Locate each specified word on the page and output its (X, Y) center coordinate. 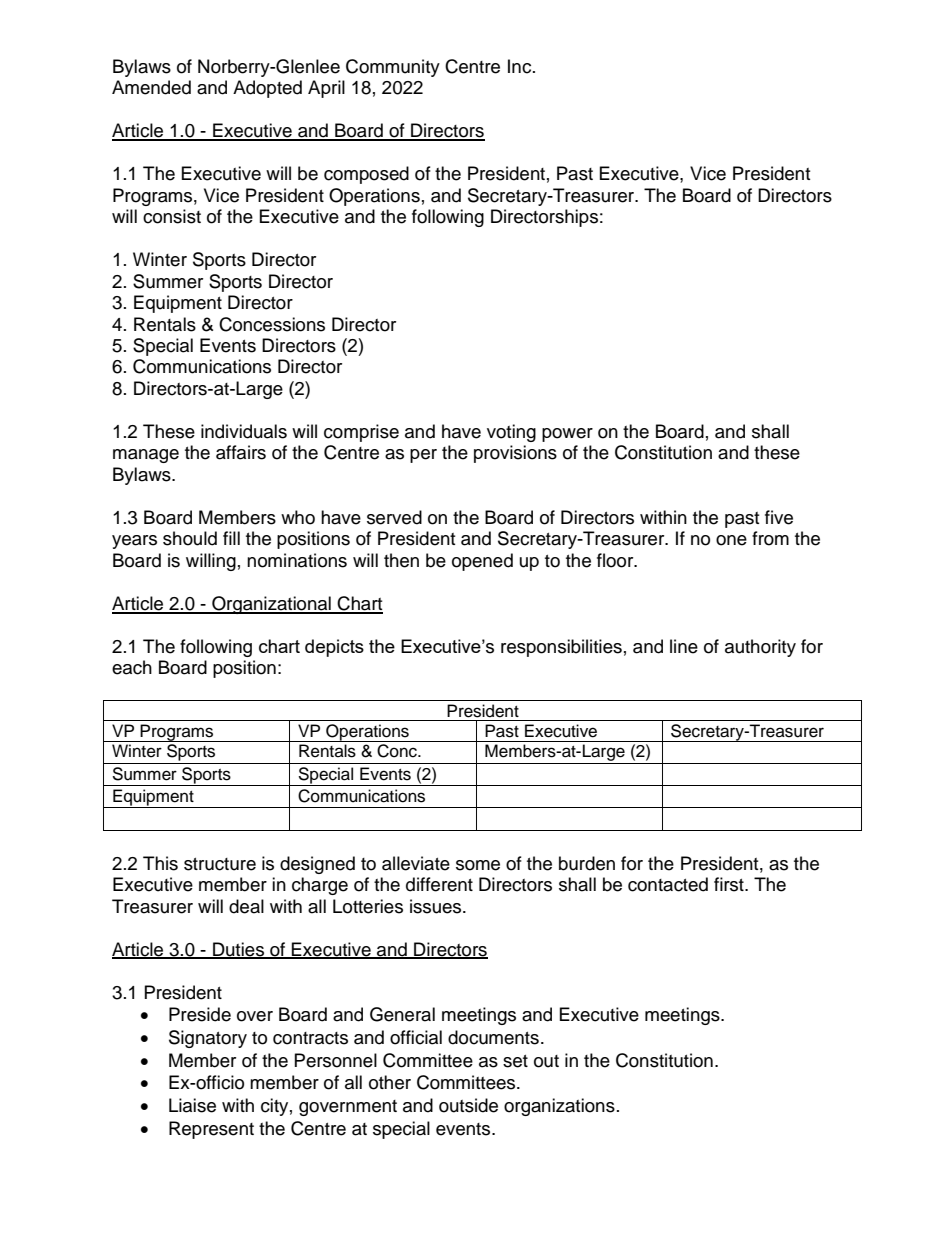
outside (468, 1105)
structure (220, 864)
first (730, 884)
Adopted (267, 89)
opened (482, 562)
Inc (521, 66)
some (478, 865)
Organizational (271, 605)
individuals (244, 431)
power (567, 435)
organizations (559, 1107)
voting (511, 433)
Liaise (192, 1105)
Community (393, 68)
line (684, 646)
